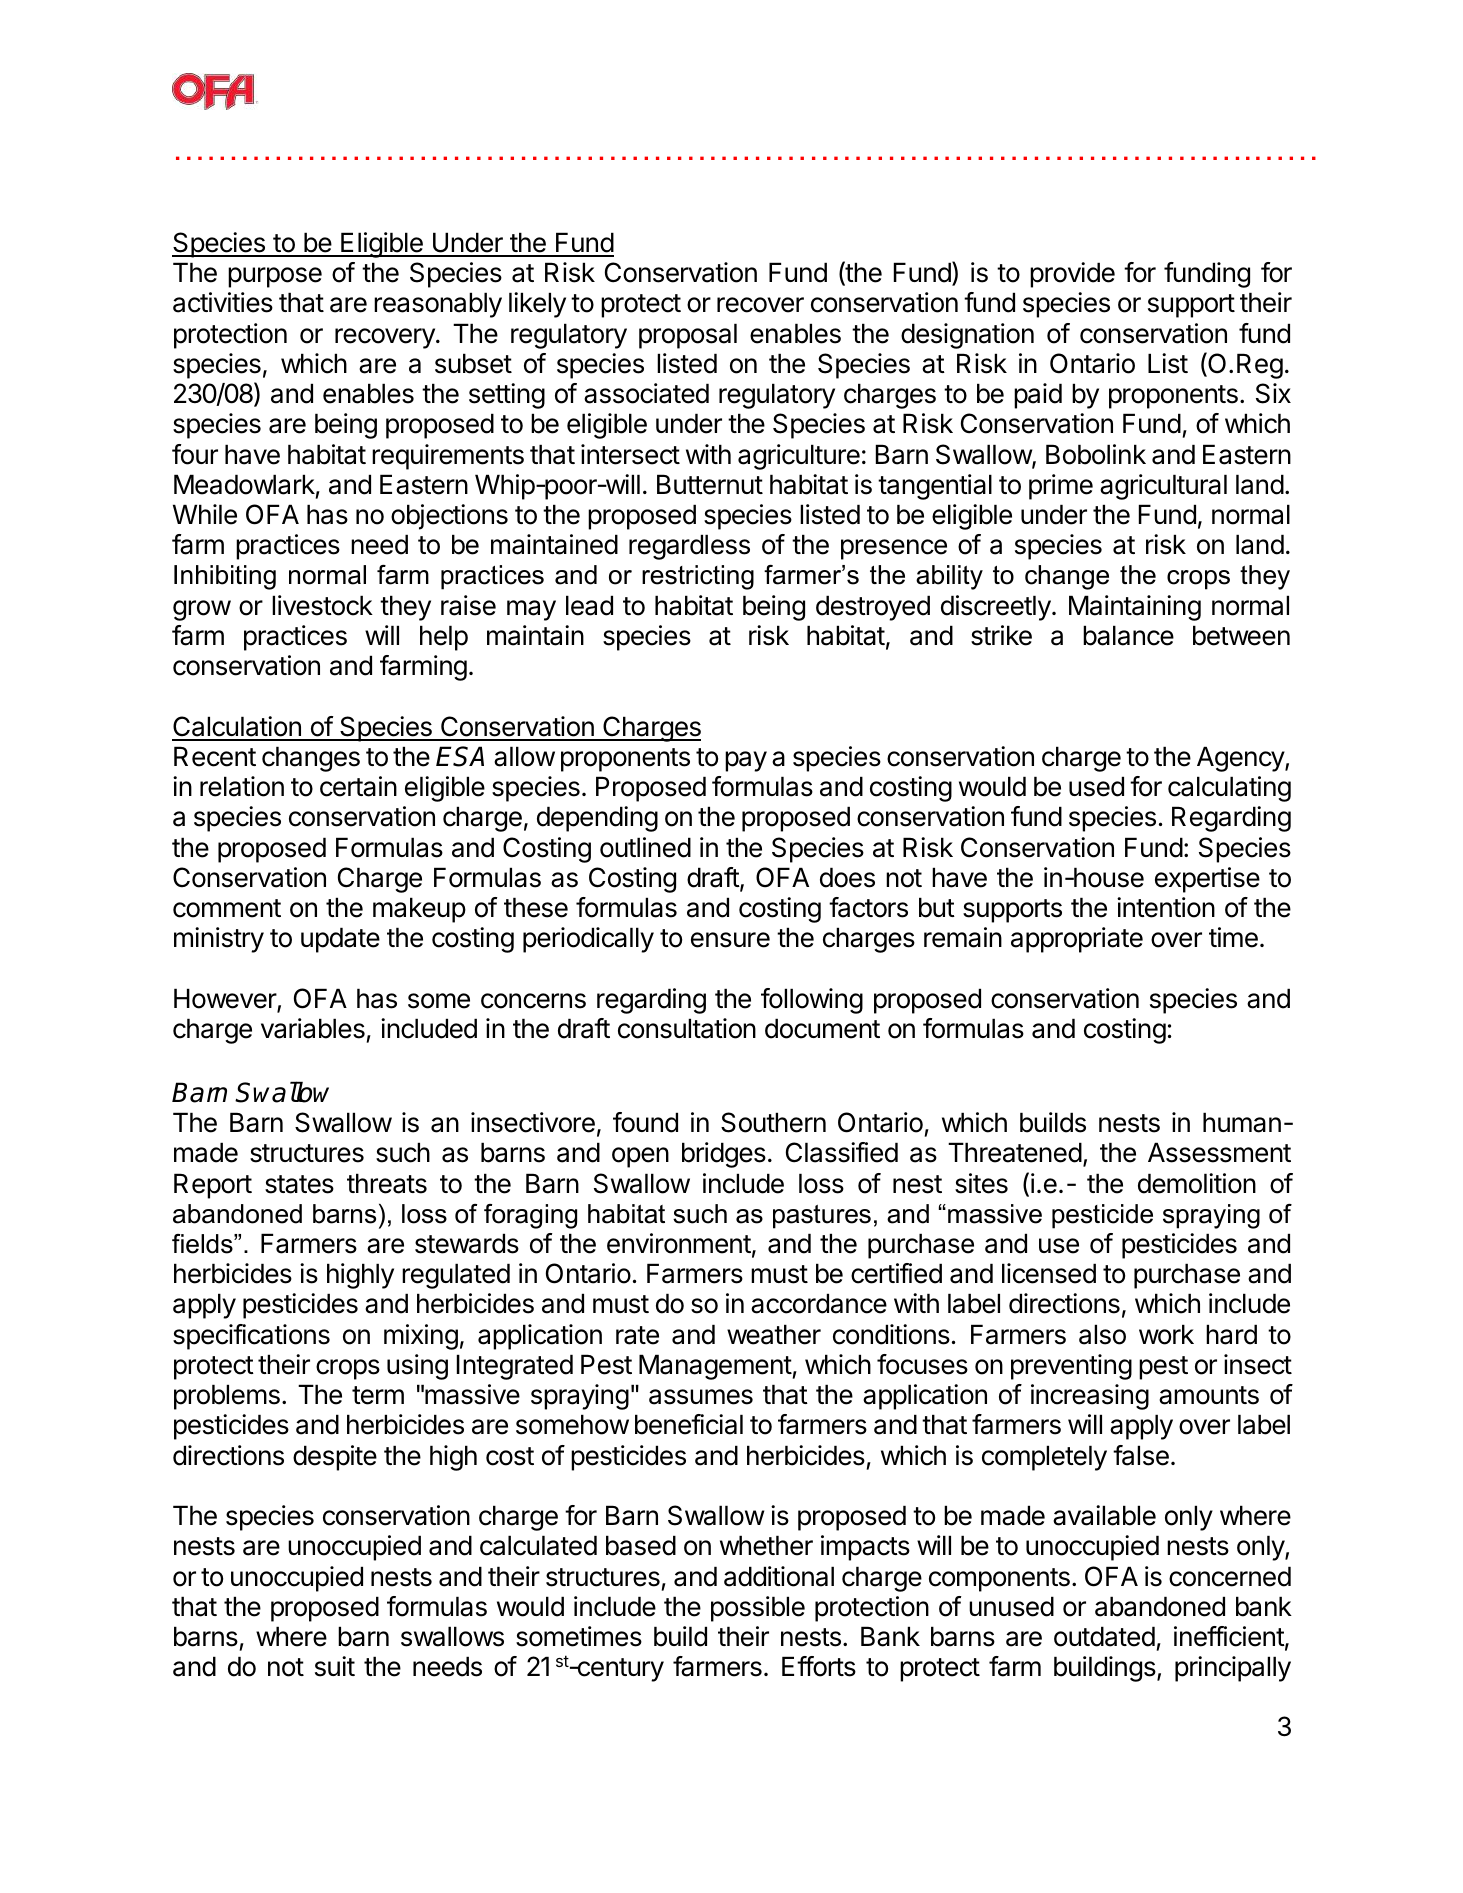 The image size is (1463, 1893). What do you see at coordinates (1072, 275) in the page?
I see `provide` at bounding box center [1072, 275].
